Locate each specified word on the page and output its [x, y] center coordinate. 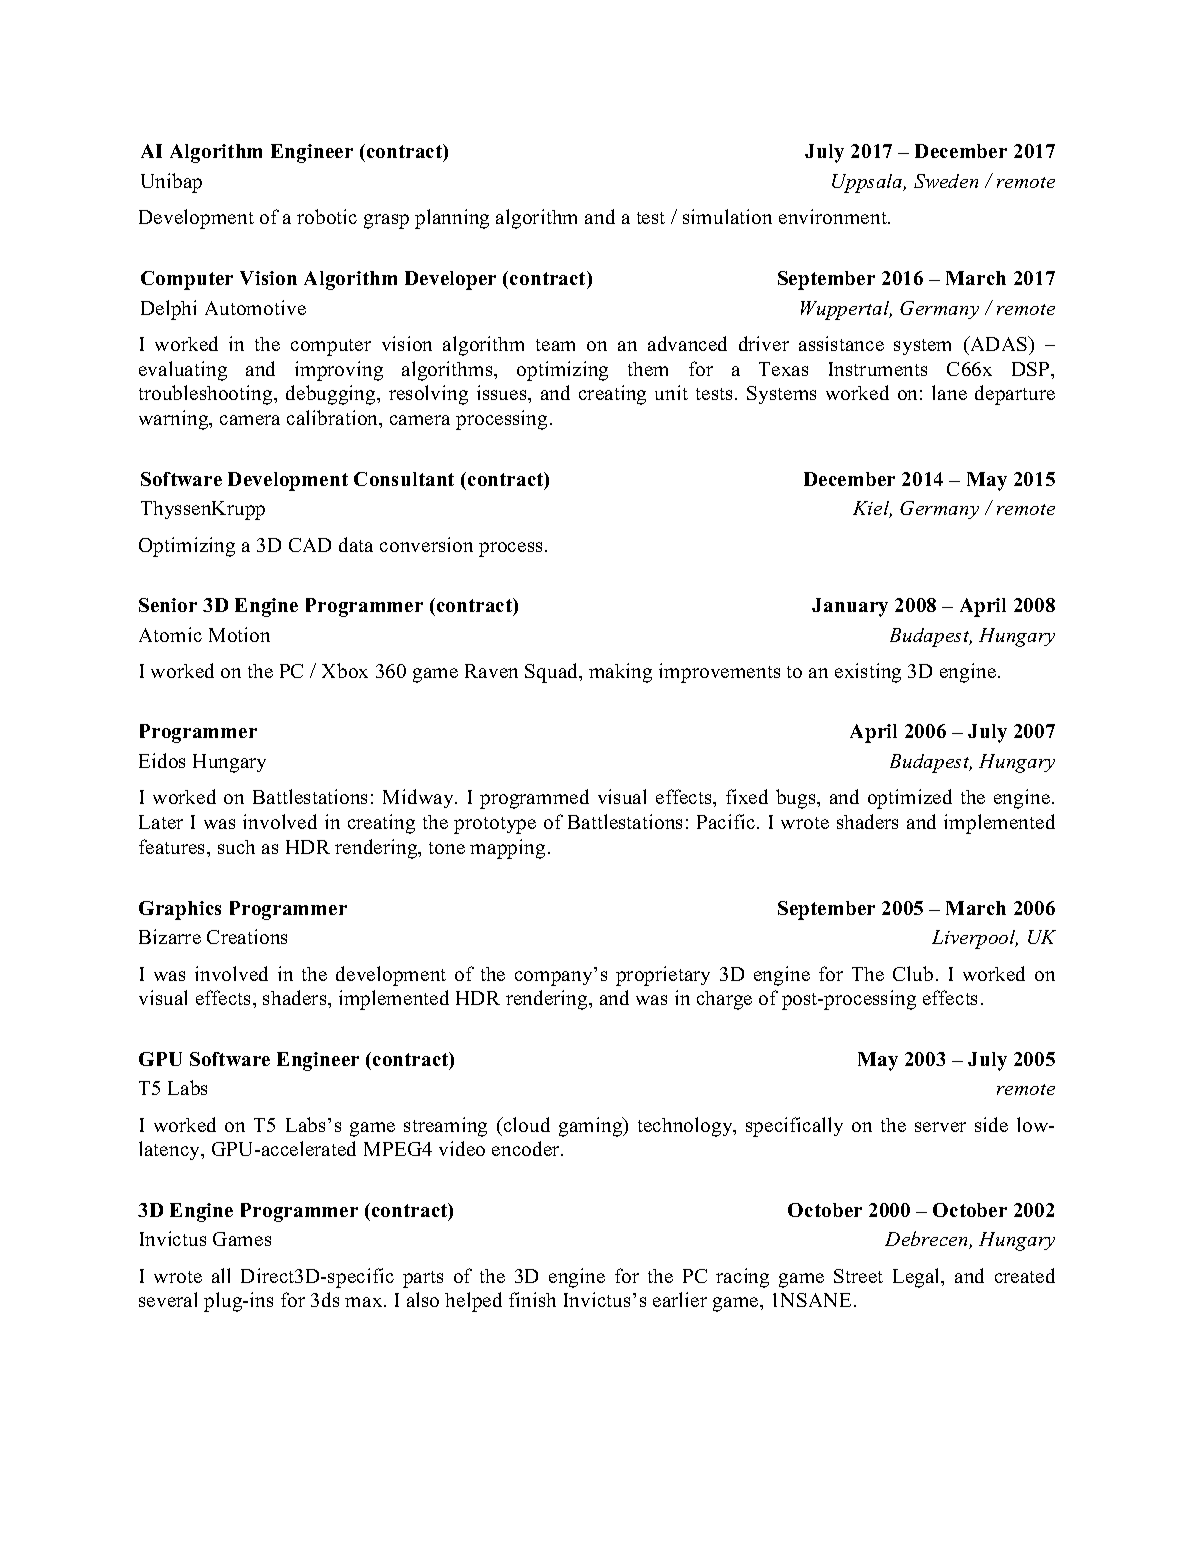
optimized [910, 799]
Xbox [345, 670]
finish [532, 1299]
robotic [327, 216]
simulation [727, 216]
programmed [534, 799]
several [168, 1299]
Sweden [946, 181]
